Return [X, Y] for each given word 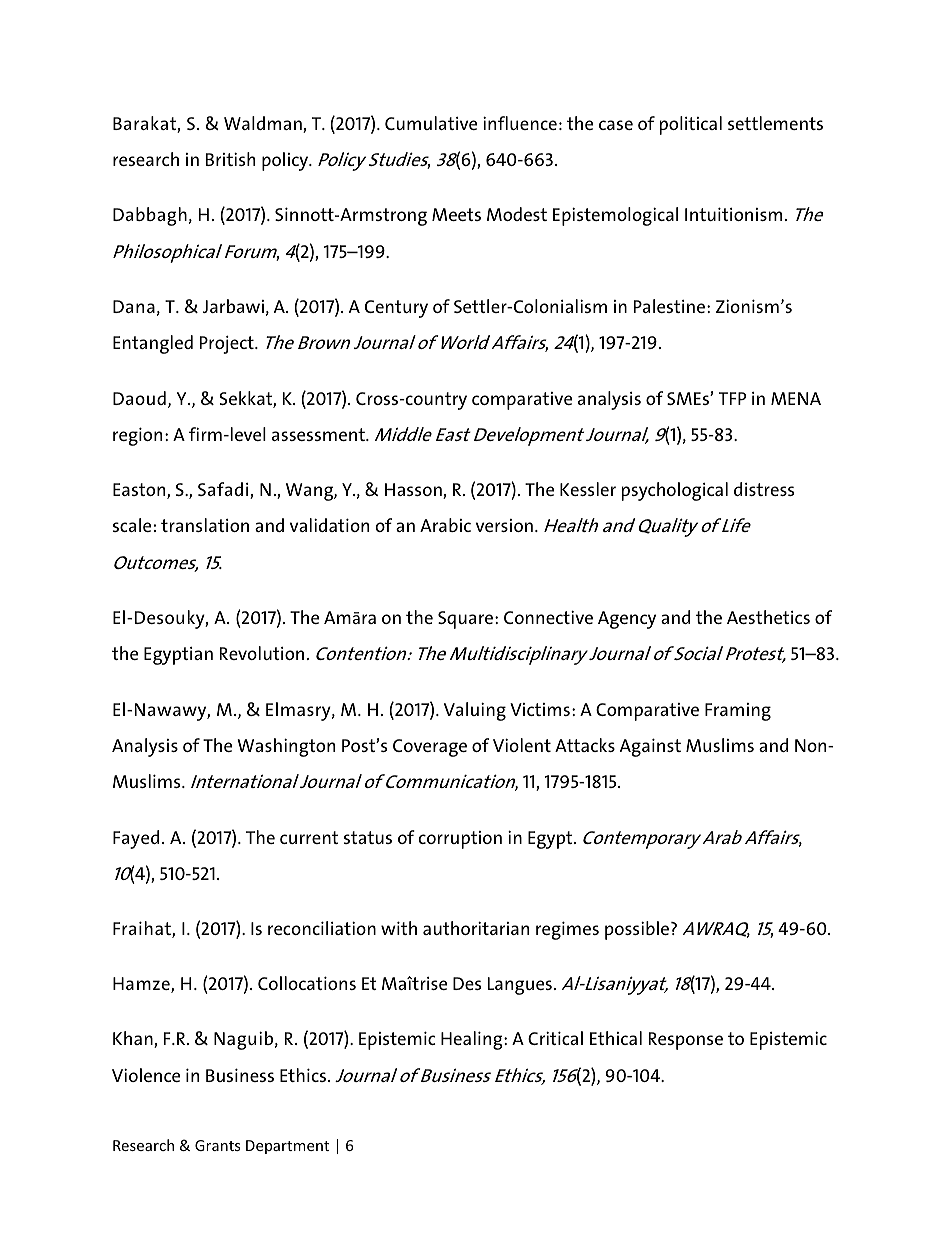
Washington [286, 747]
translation [205, 525]
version [504, 525]
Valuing [475, 711]
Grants [217, 1145]
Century [396, 309]
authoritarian [476, 928]
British [230, 159]
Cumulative [431, 123]
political [691, 125]
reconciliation [322, 928]
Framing [738, 712]
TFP [732, 398]
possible [638, 930]
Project [228, 344]
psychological [675, 491]
